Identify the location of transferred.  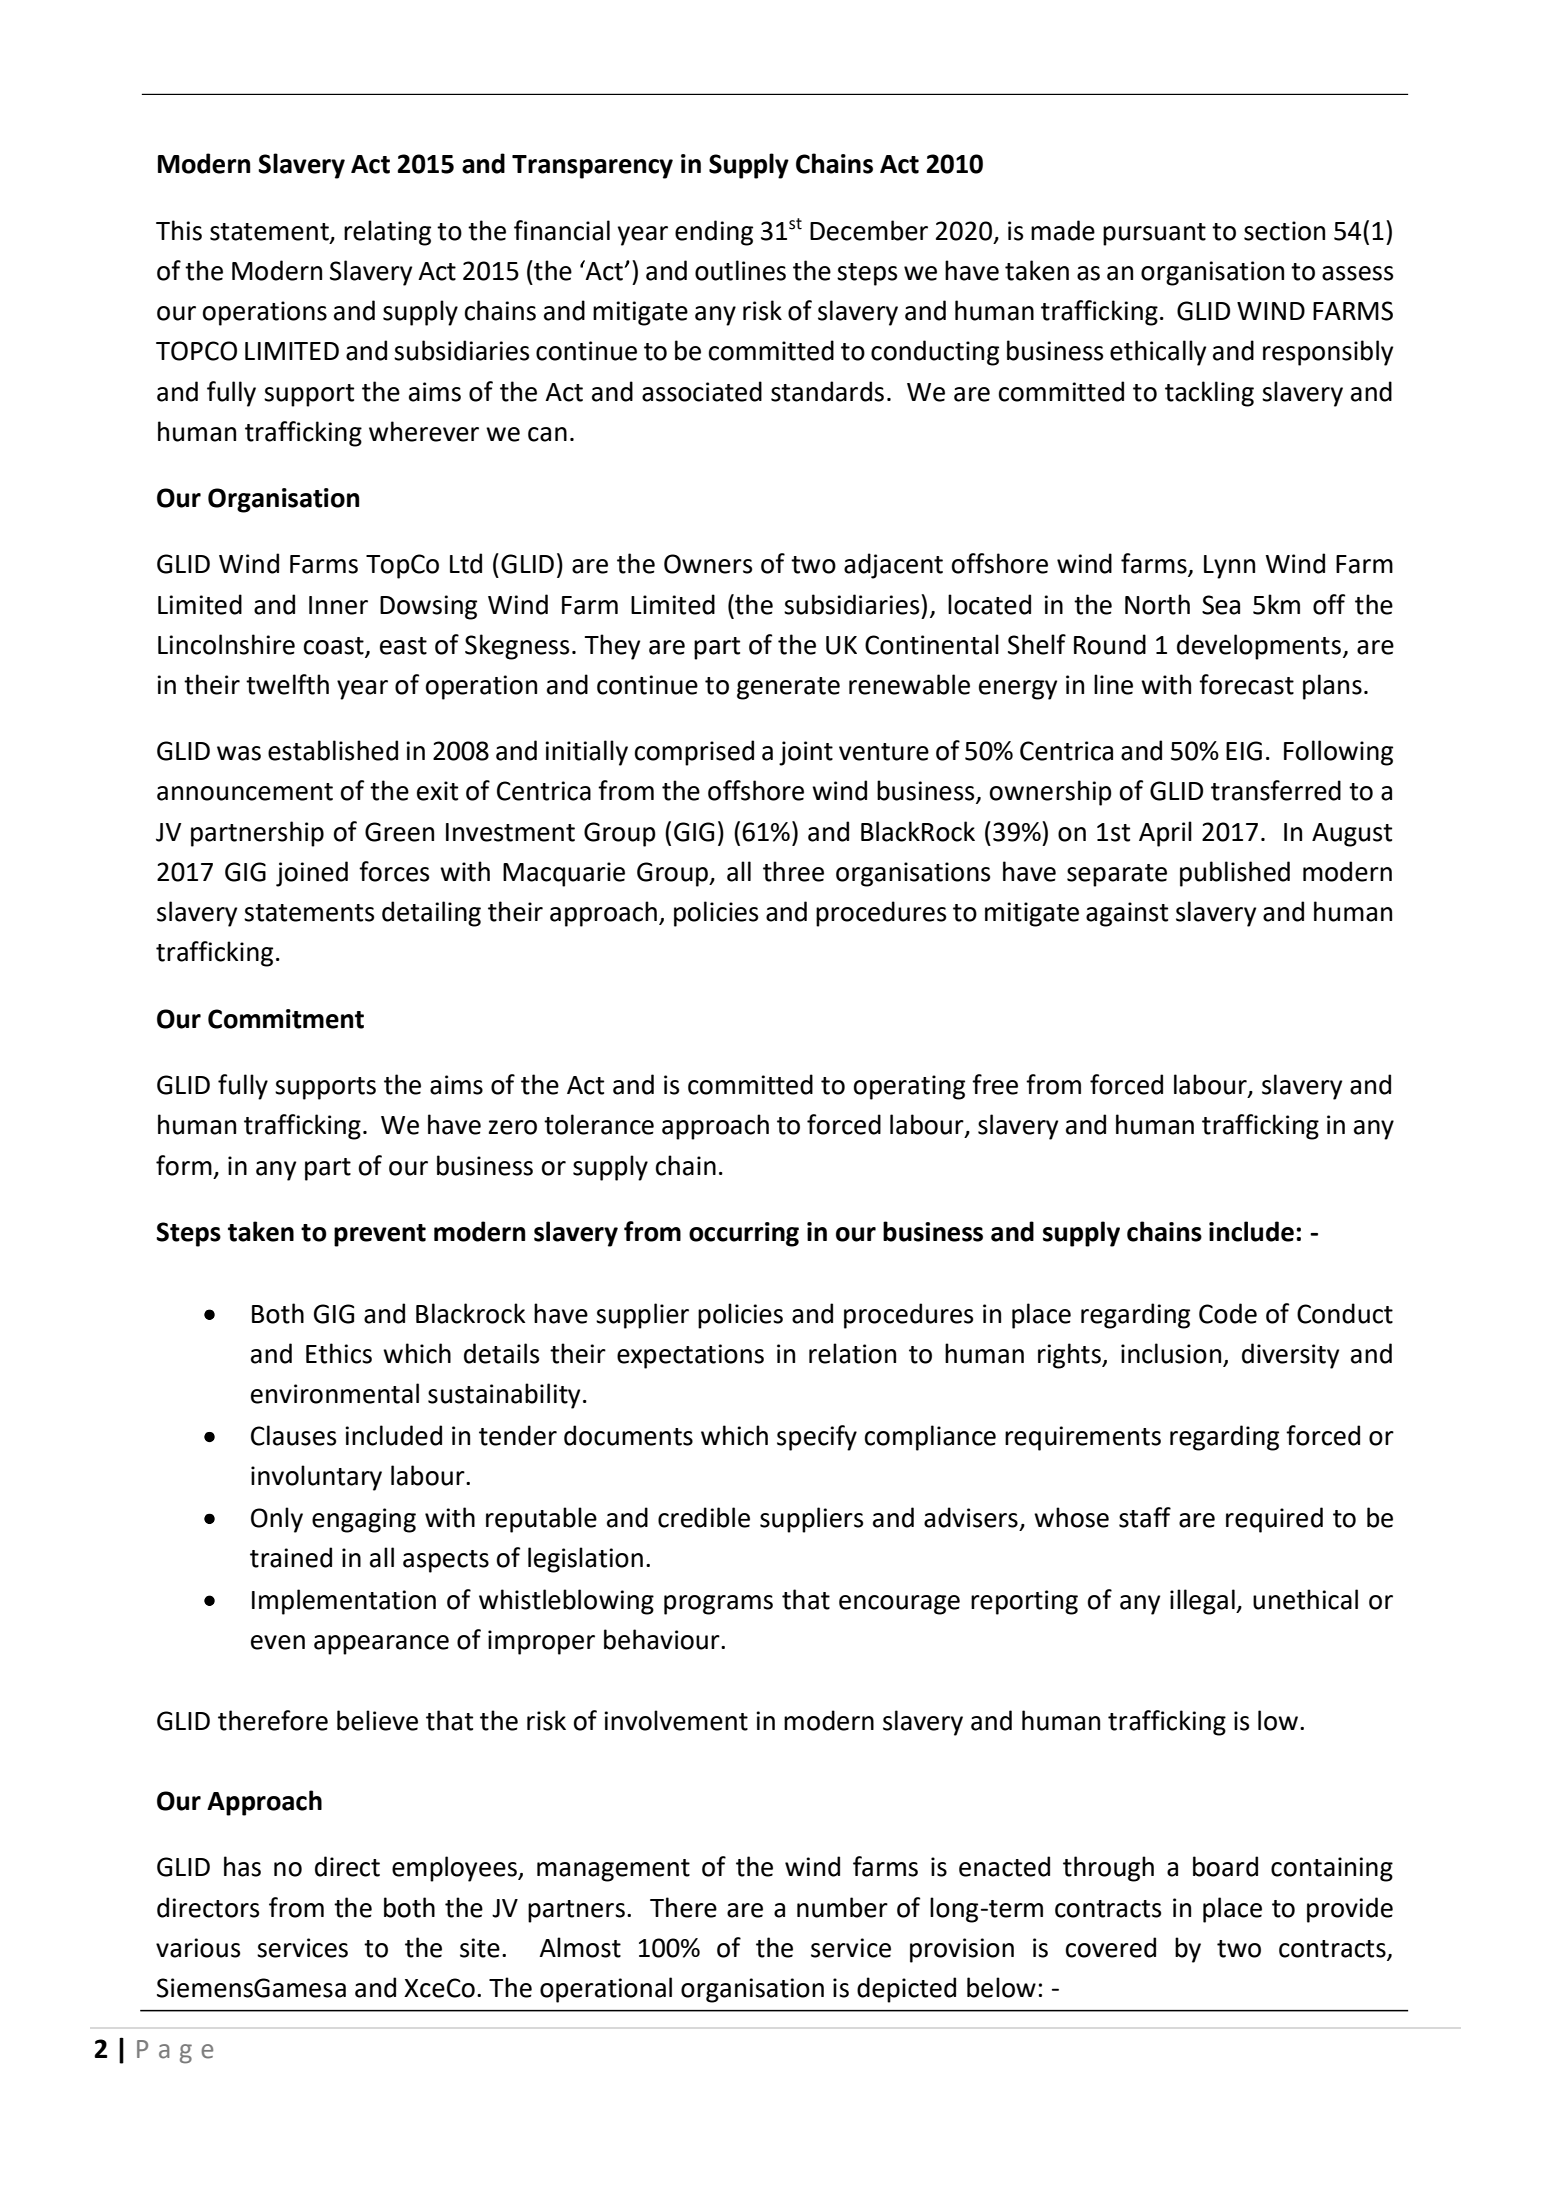
(1276, 790).
